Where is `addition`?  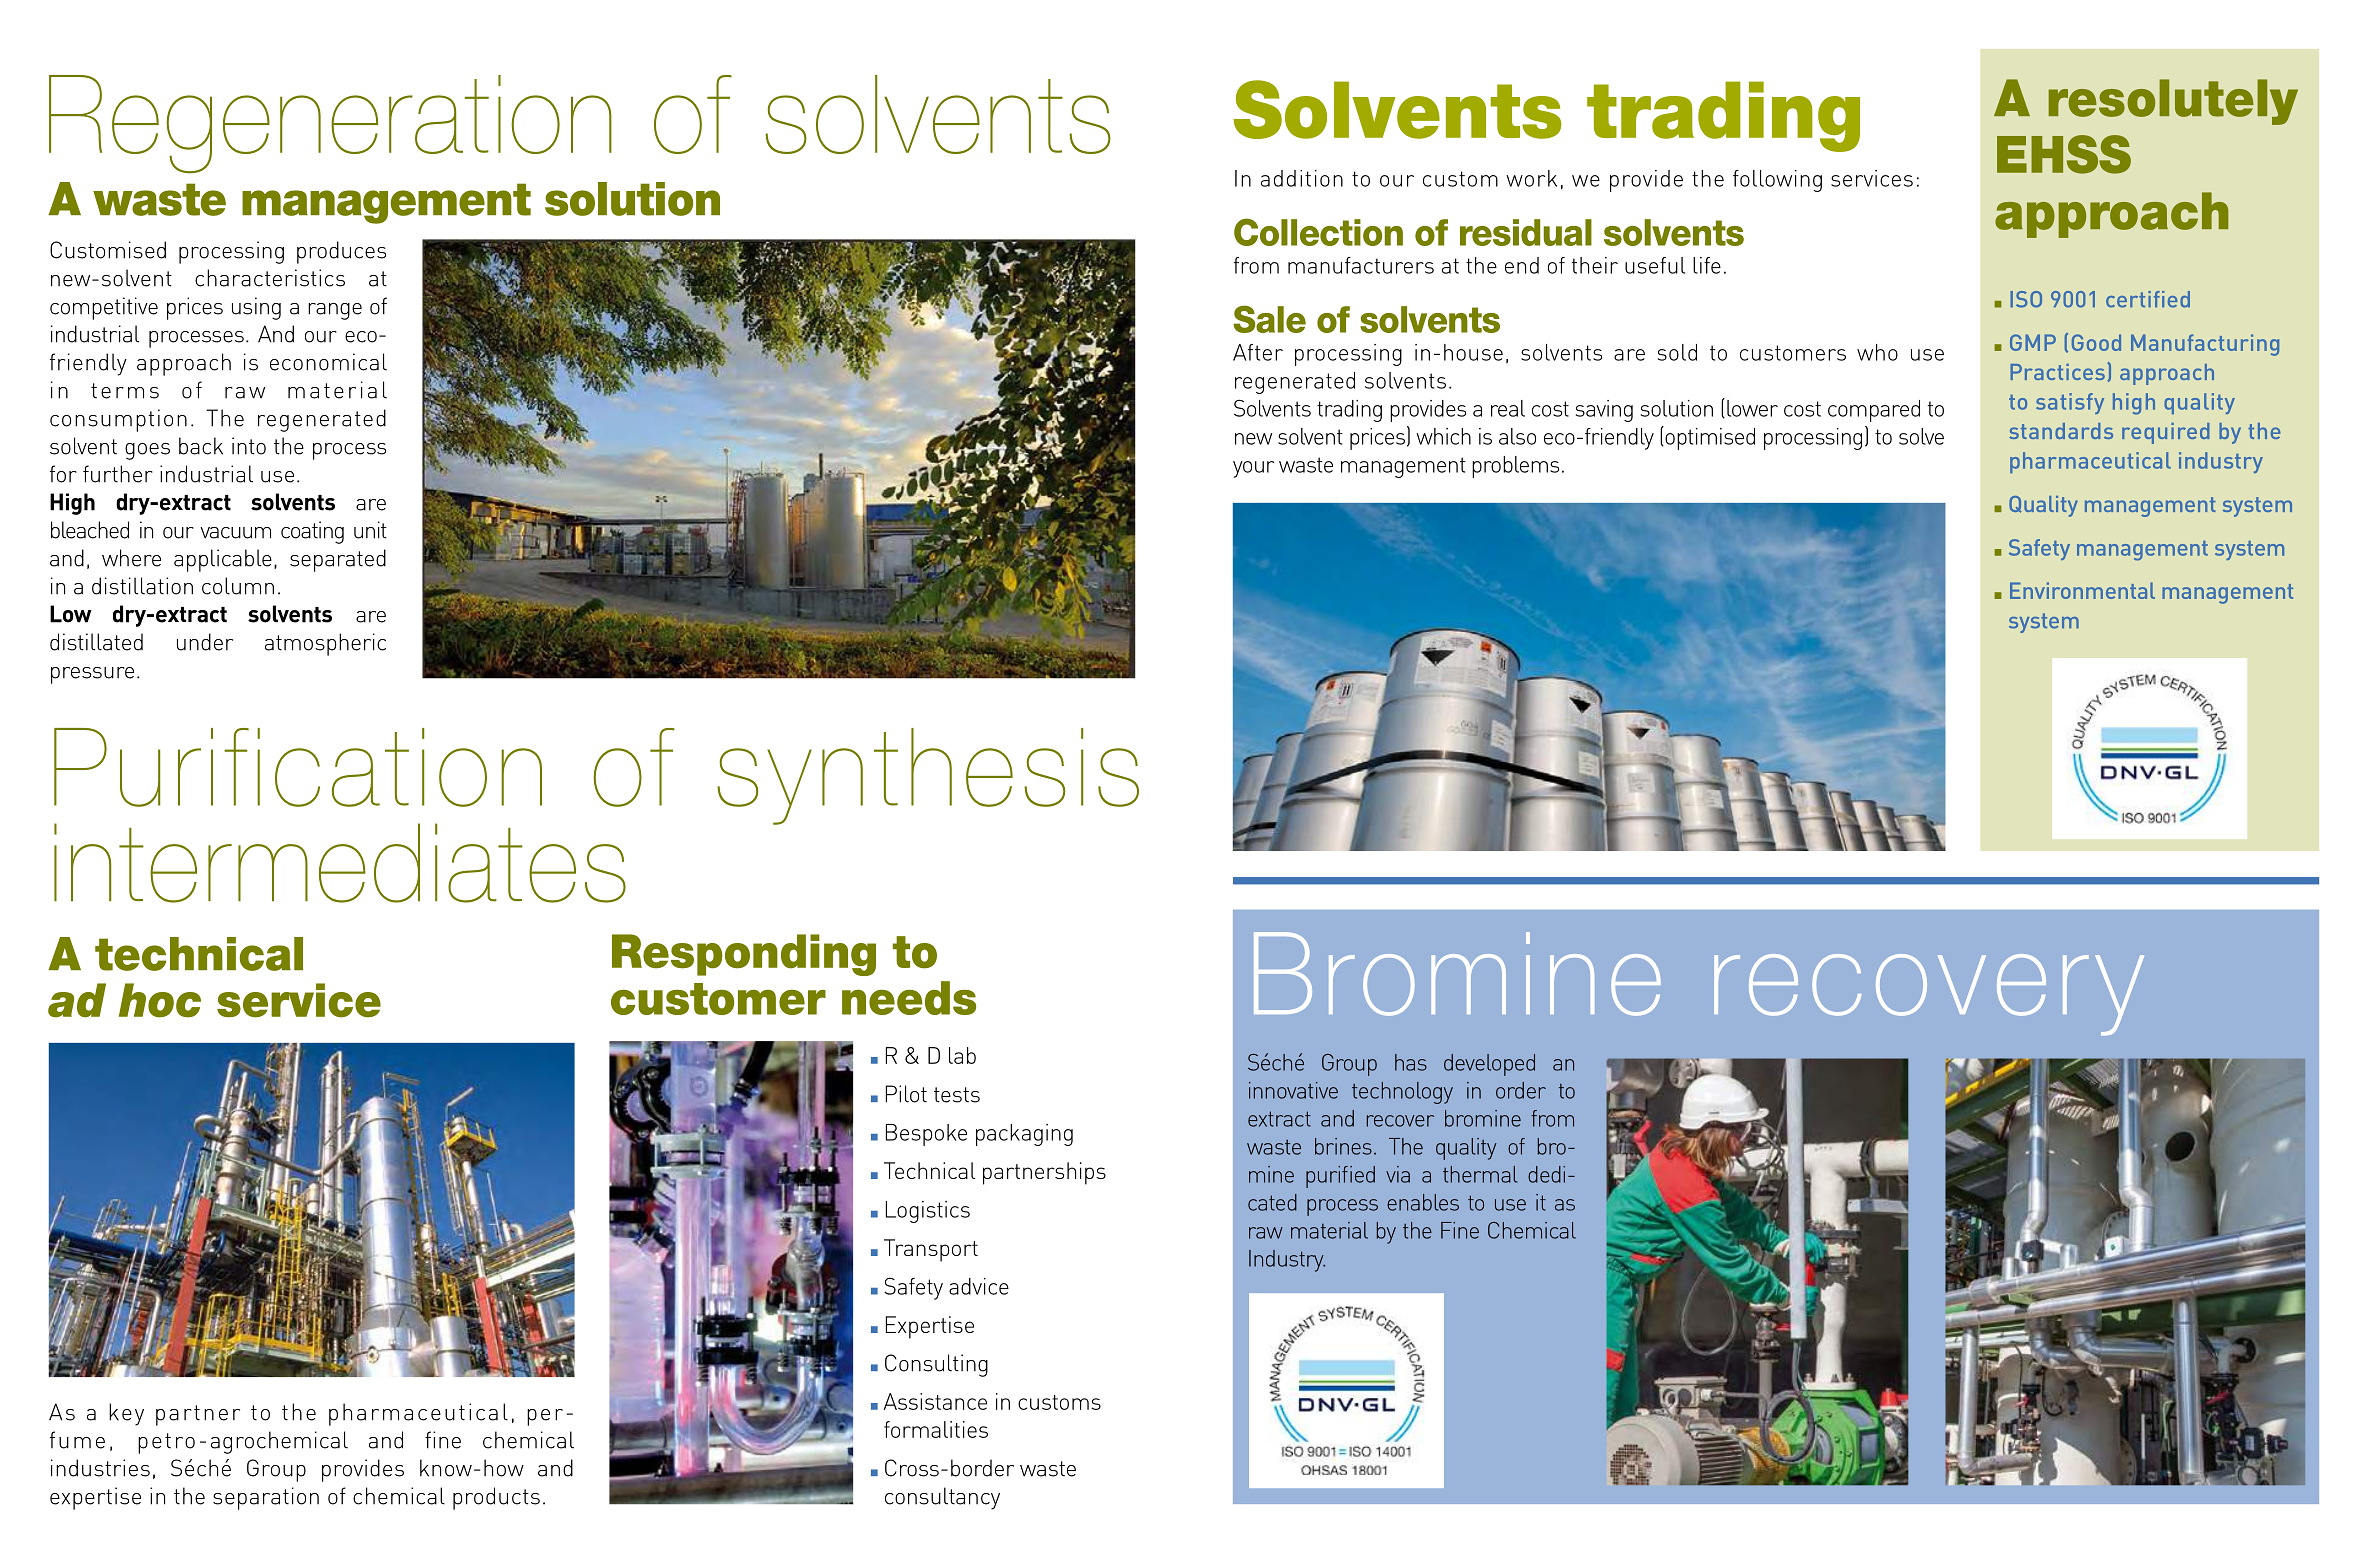
addition is located at coordinates (1302, 178).
